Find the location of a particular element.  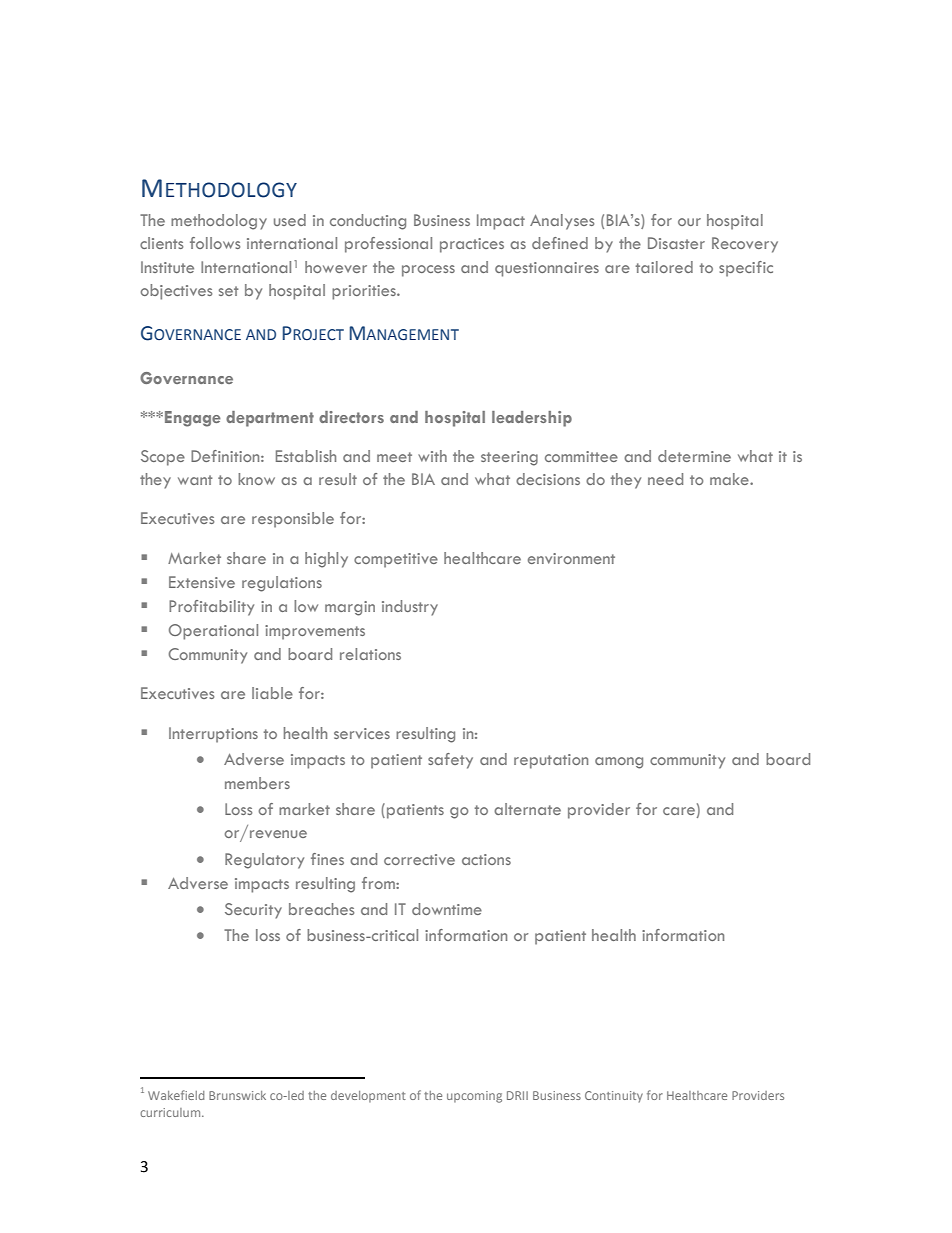

Regulatory is located at coordinates (264, 861).
